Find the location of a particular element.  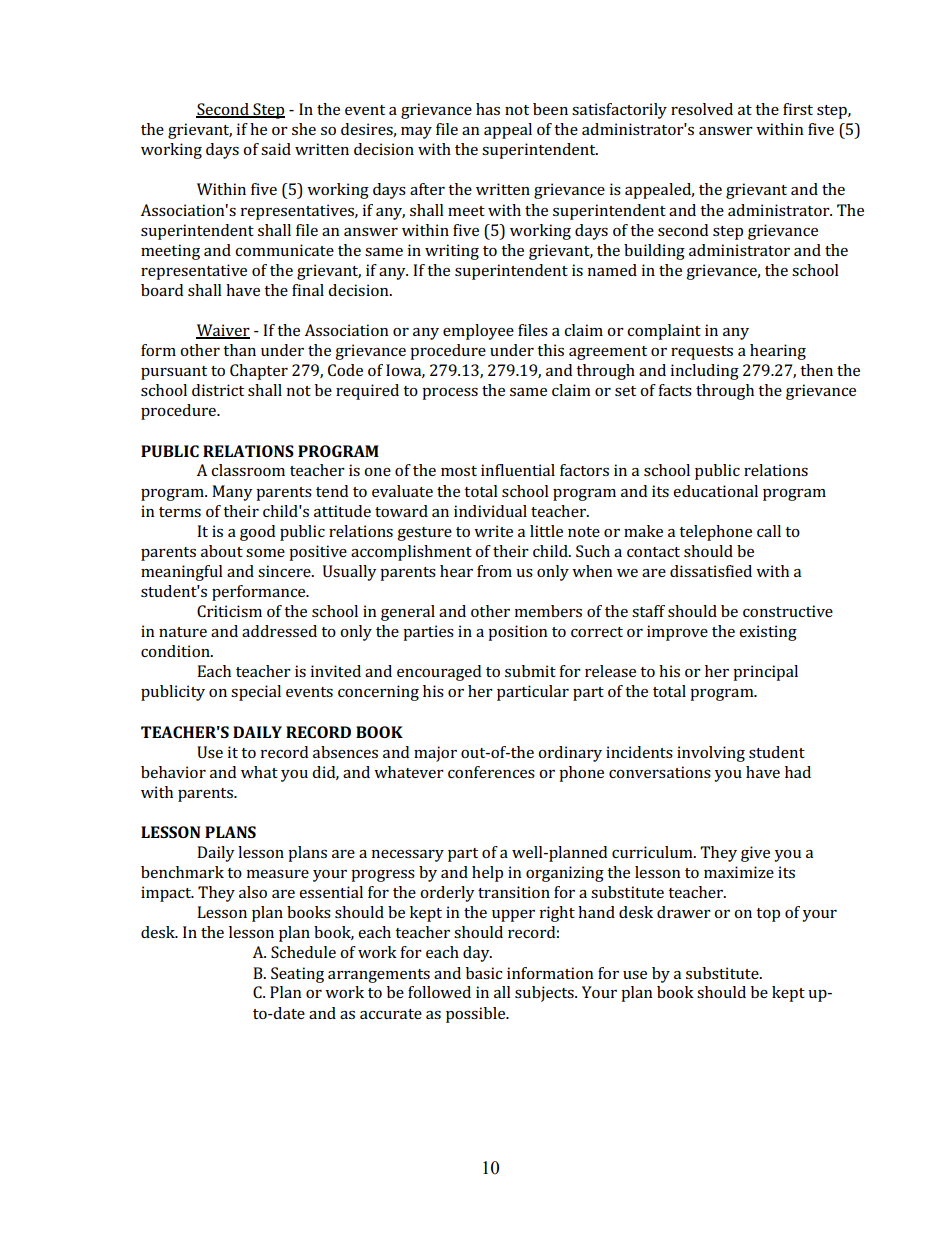

has is located at coordinates (488, 109).
